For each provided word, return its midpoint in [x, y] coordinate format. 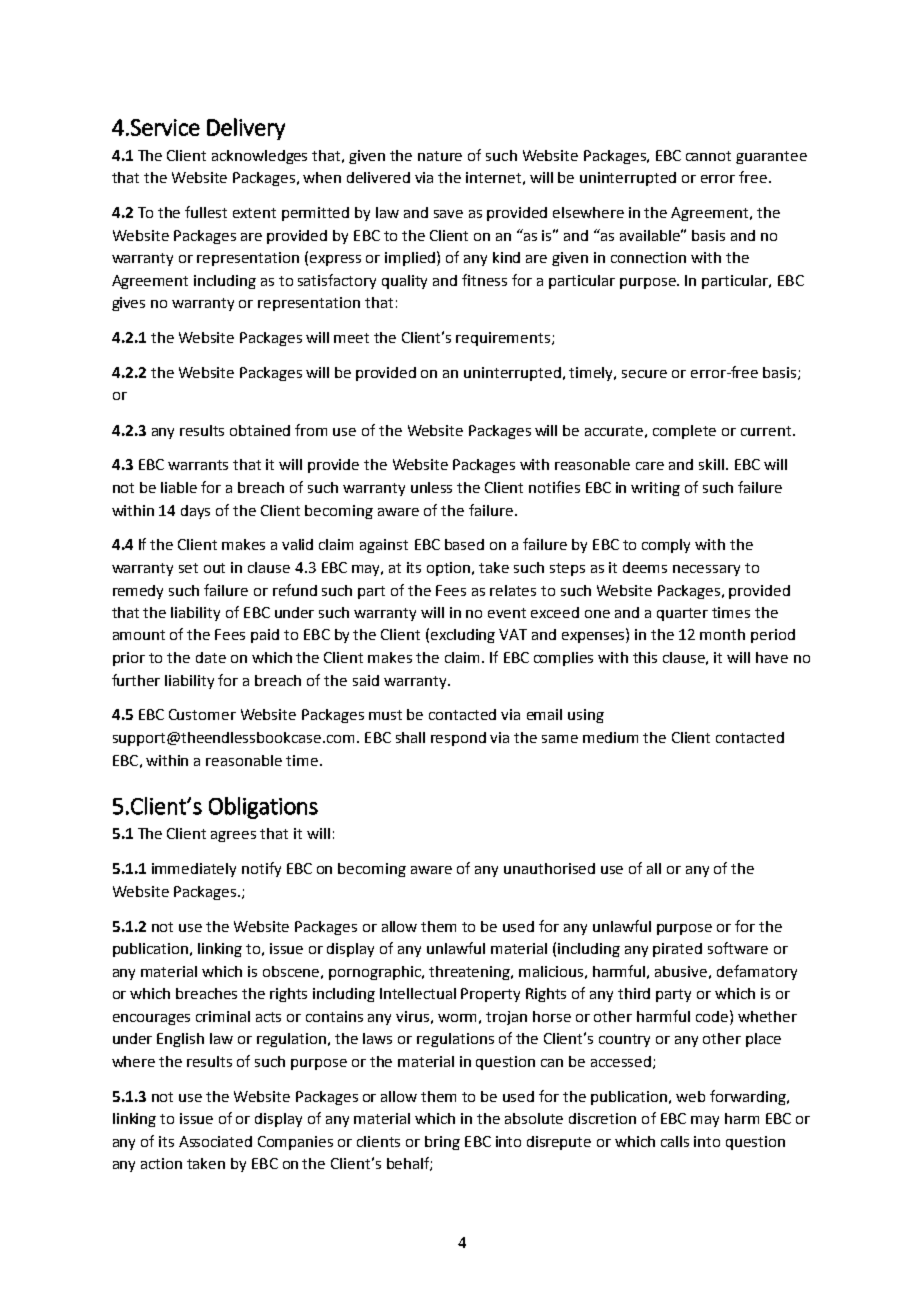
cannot [708, 156]
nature [440, 156]
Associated [215, 1141]
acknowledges [259, 157]
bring [442, 1143]
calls [675, 1141]
